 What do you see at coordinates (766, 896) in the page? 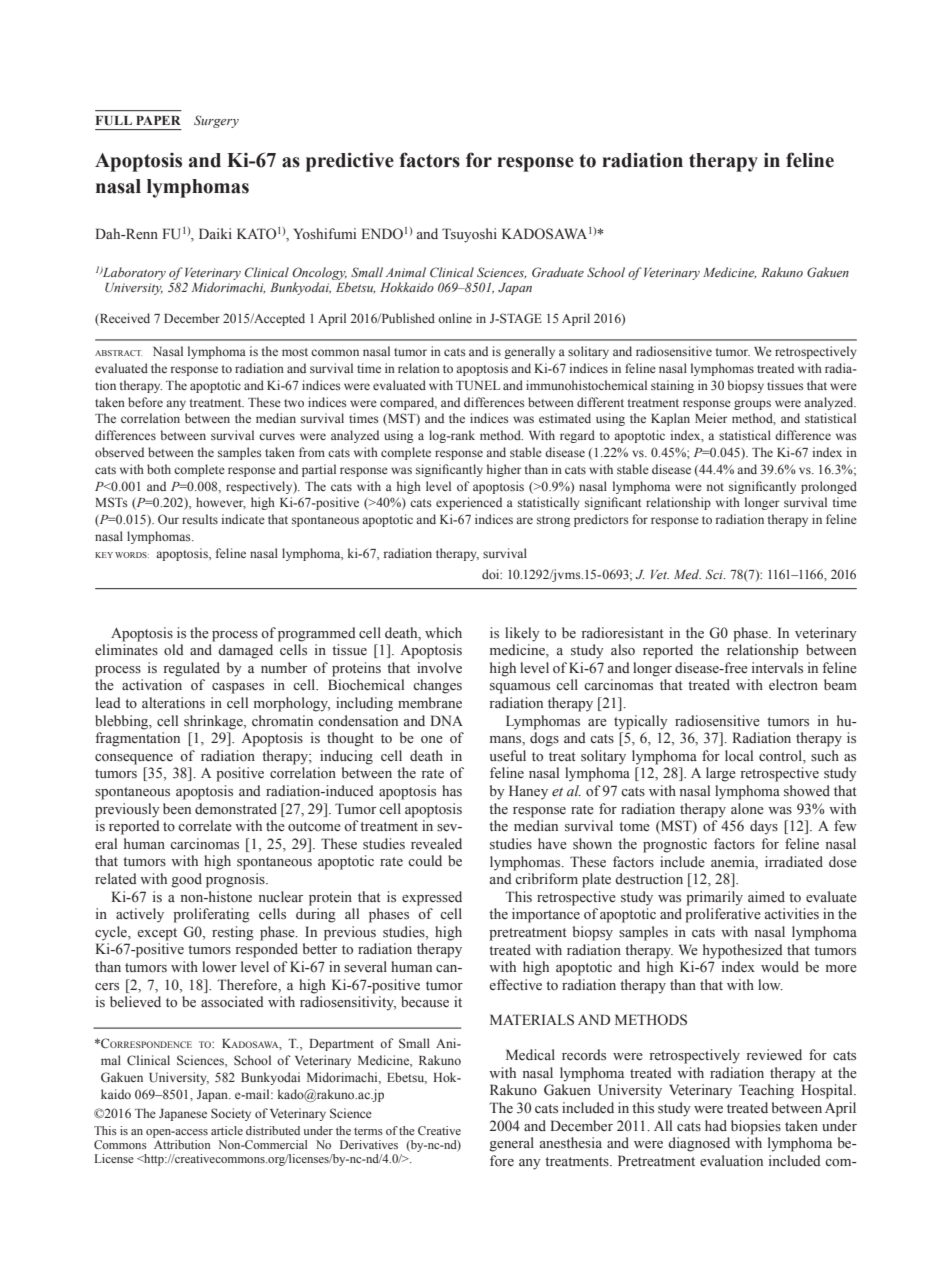
I see `aimed` at bounding box center [766, 896].
